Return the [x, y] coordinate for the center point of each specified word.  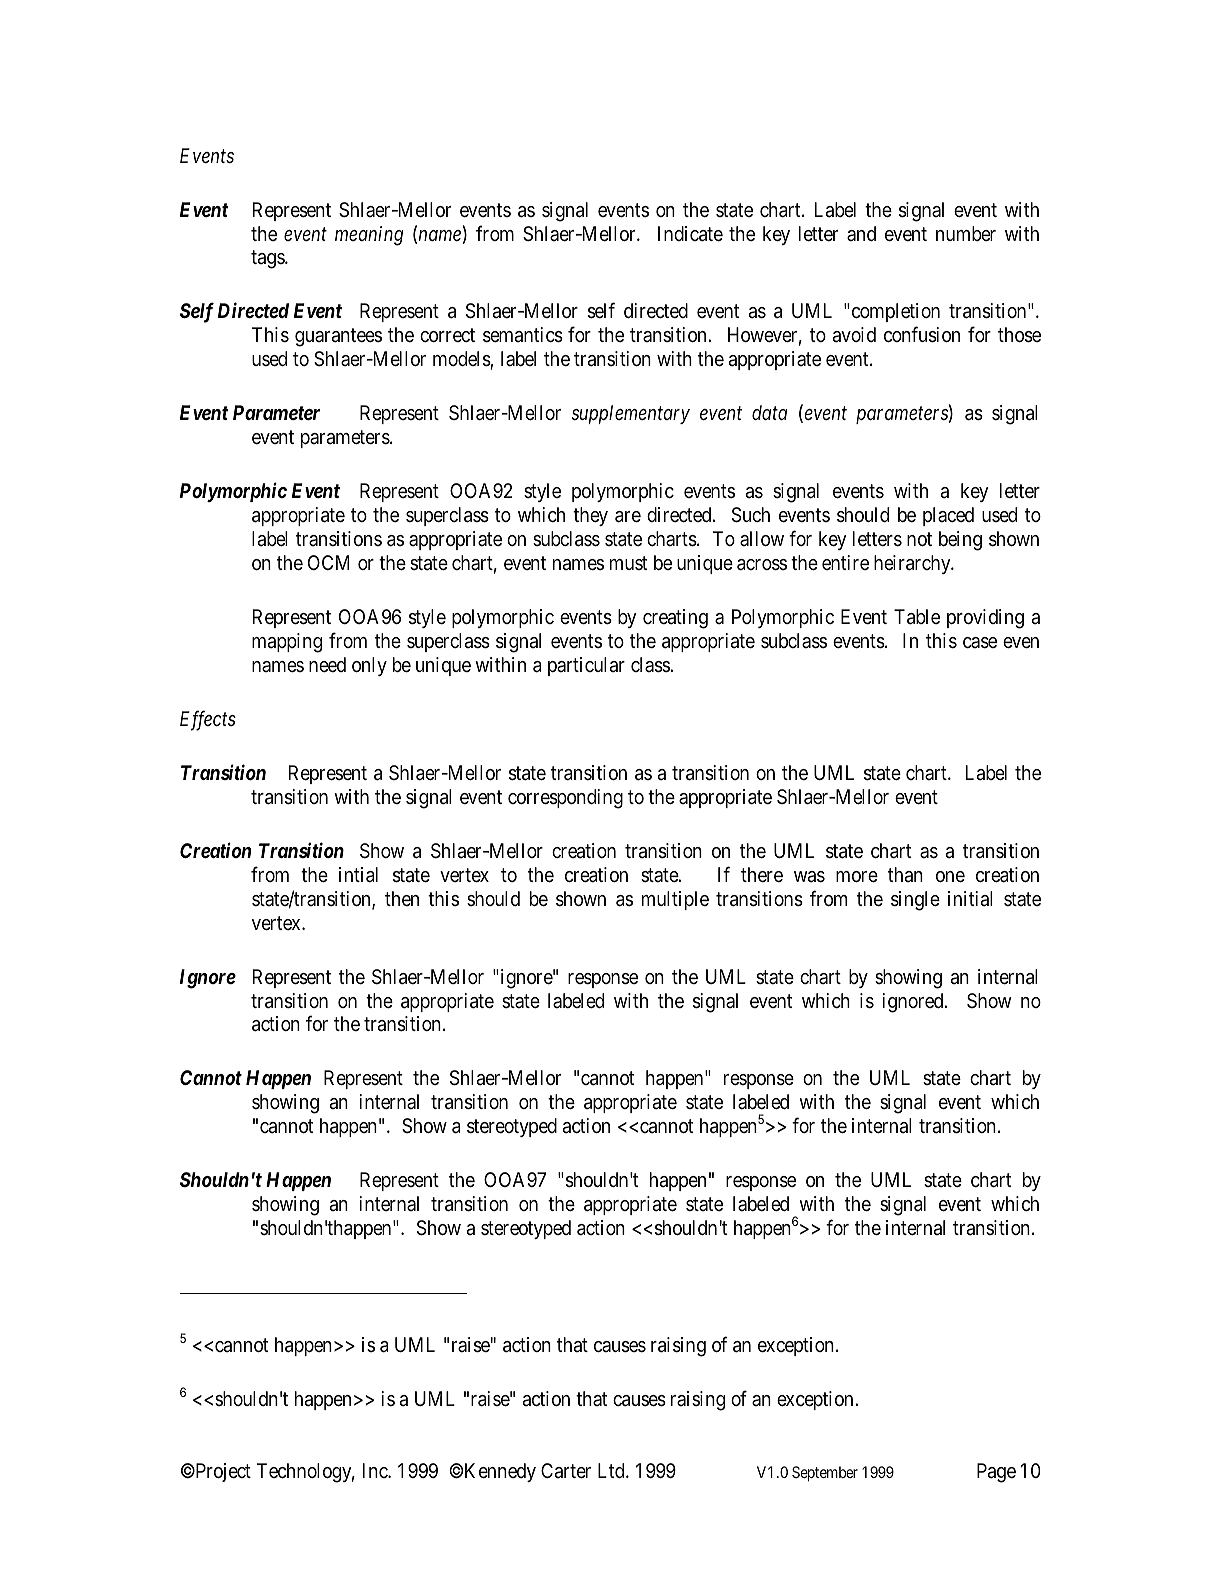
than [905, 875]
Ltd [612, 1470]
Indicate [690, 234]
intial [358, 875]
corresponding [565, 799]
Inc [376, 1470]
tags [268, 260]
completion [894, 312]
